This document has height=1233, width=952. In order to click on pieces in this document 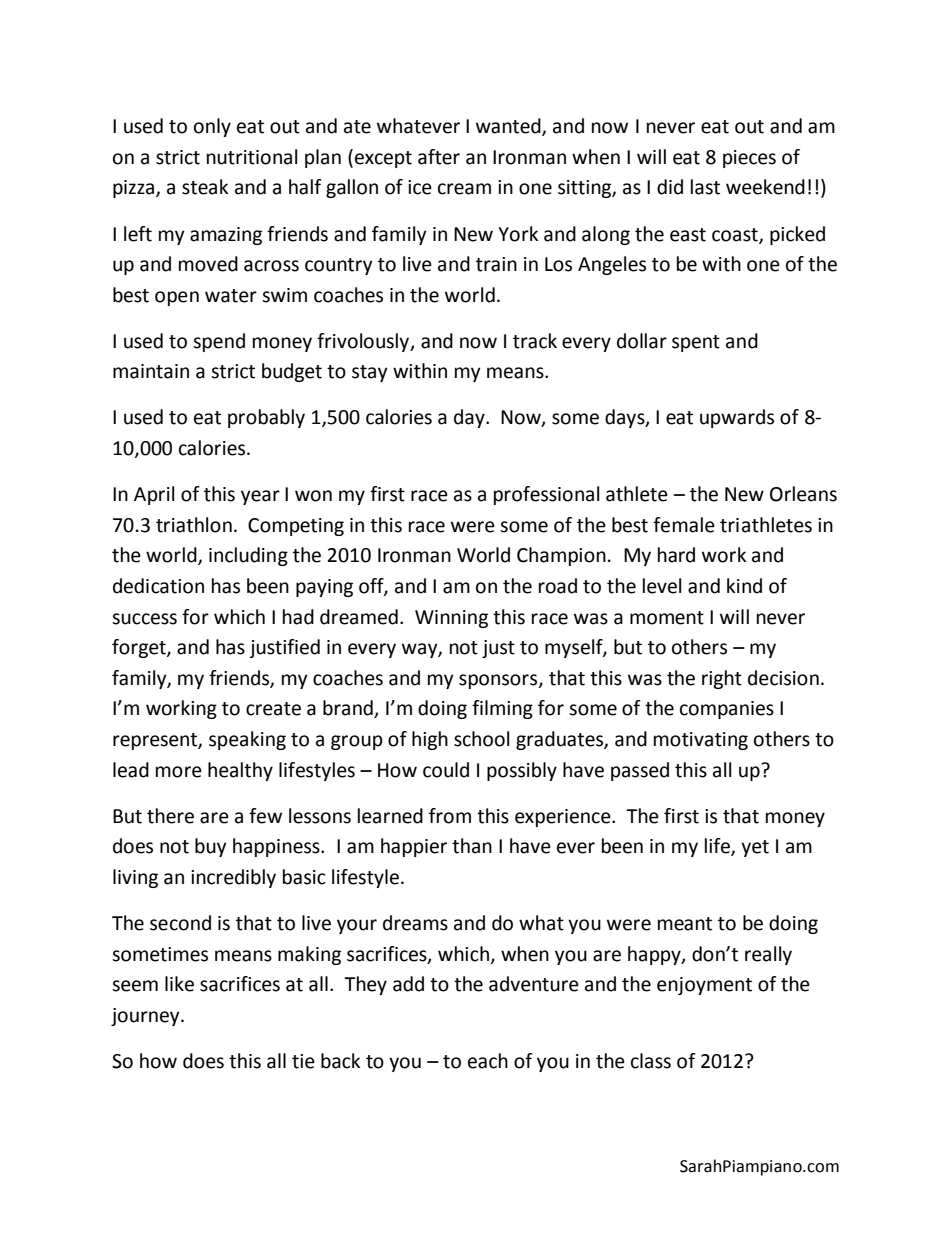, I will do `click(749, 159)`.
